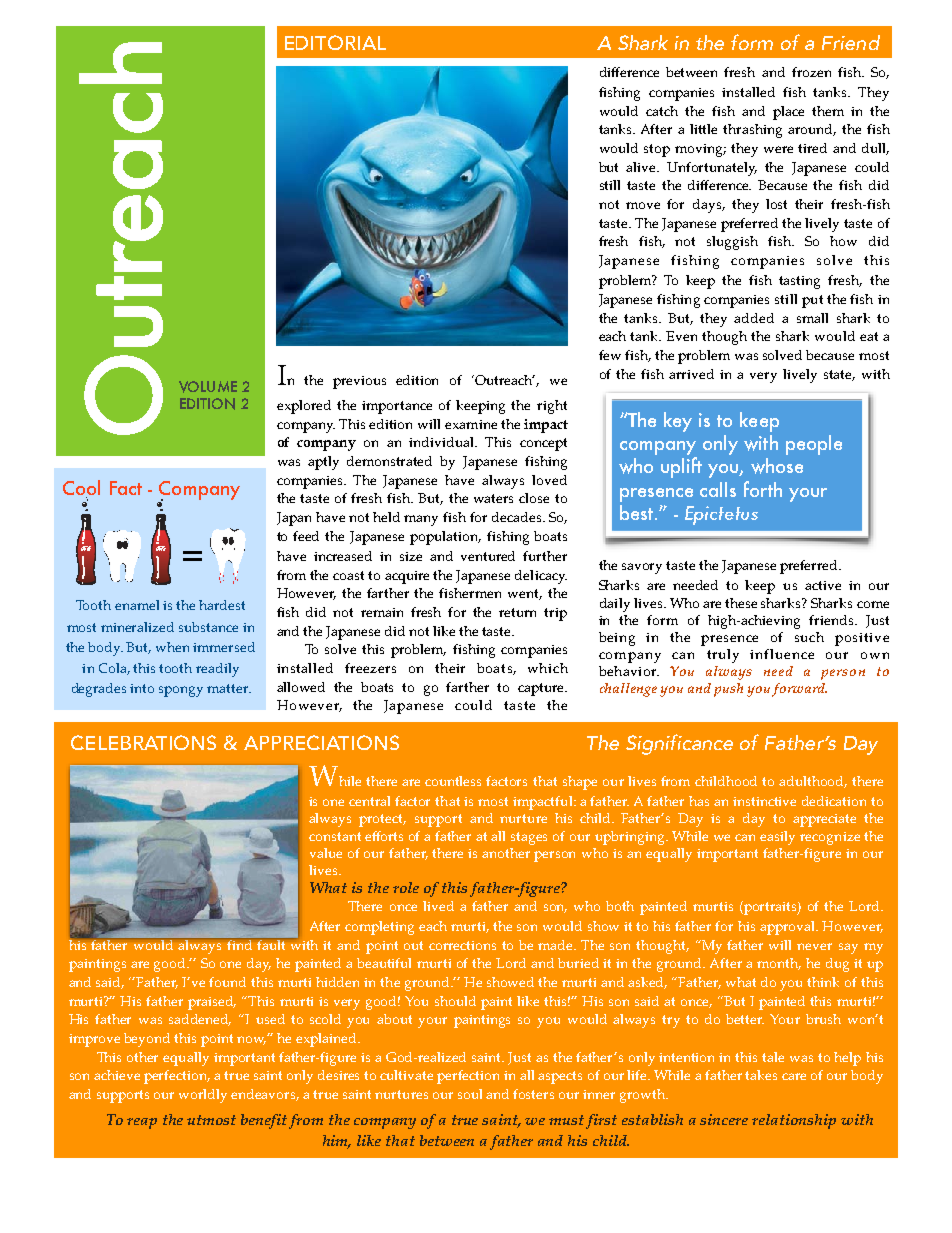 The height and width of the document is (1233, 952). What do you see at coordinates (764, 801) in the document?
I see `instinctive` at bounding box center [764, 801].
